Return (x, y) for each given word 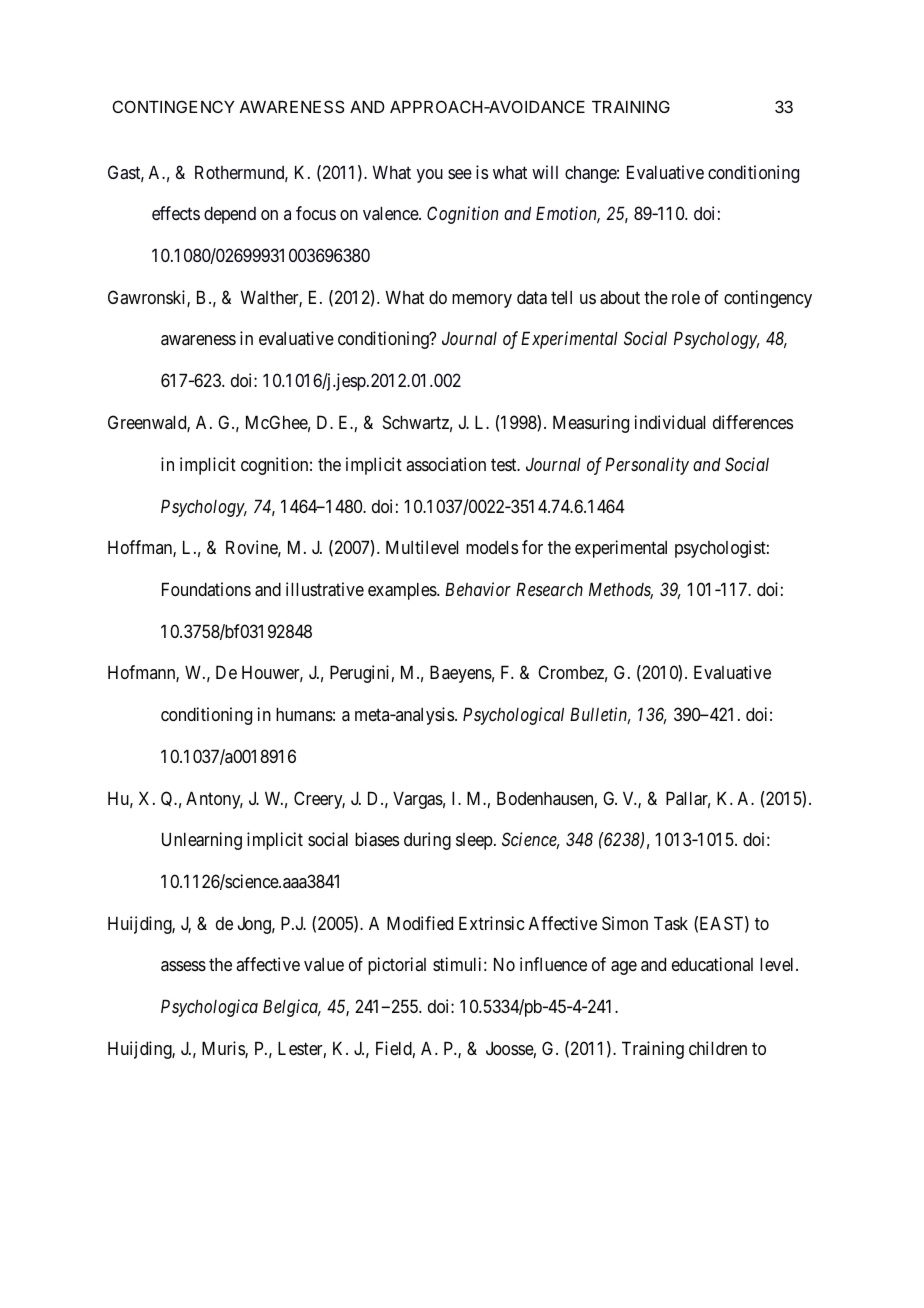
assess (183, 966)
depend (230, 215)
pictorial (397, 966)
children (718, 1048)
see (460, 174)
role (686, 297)
